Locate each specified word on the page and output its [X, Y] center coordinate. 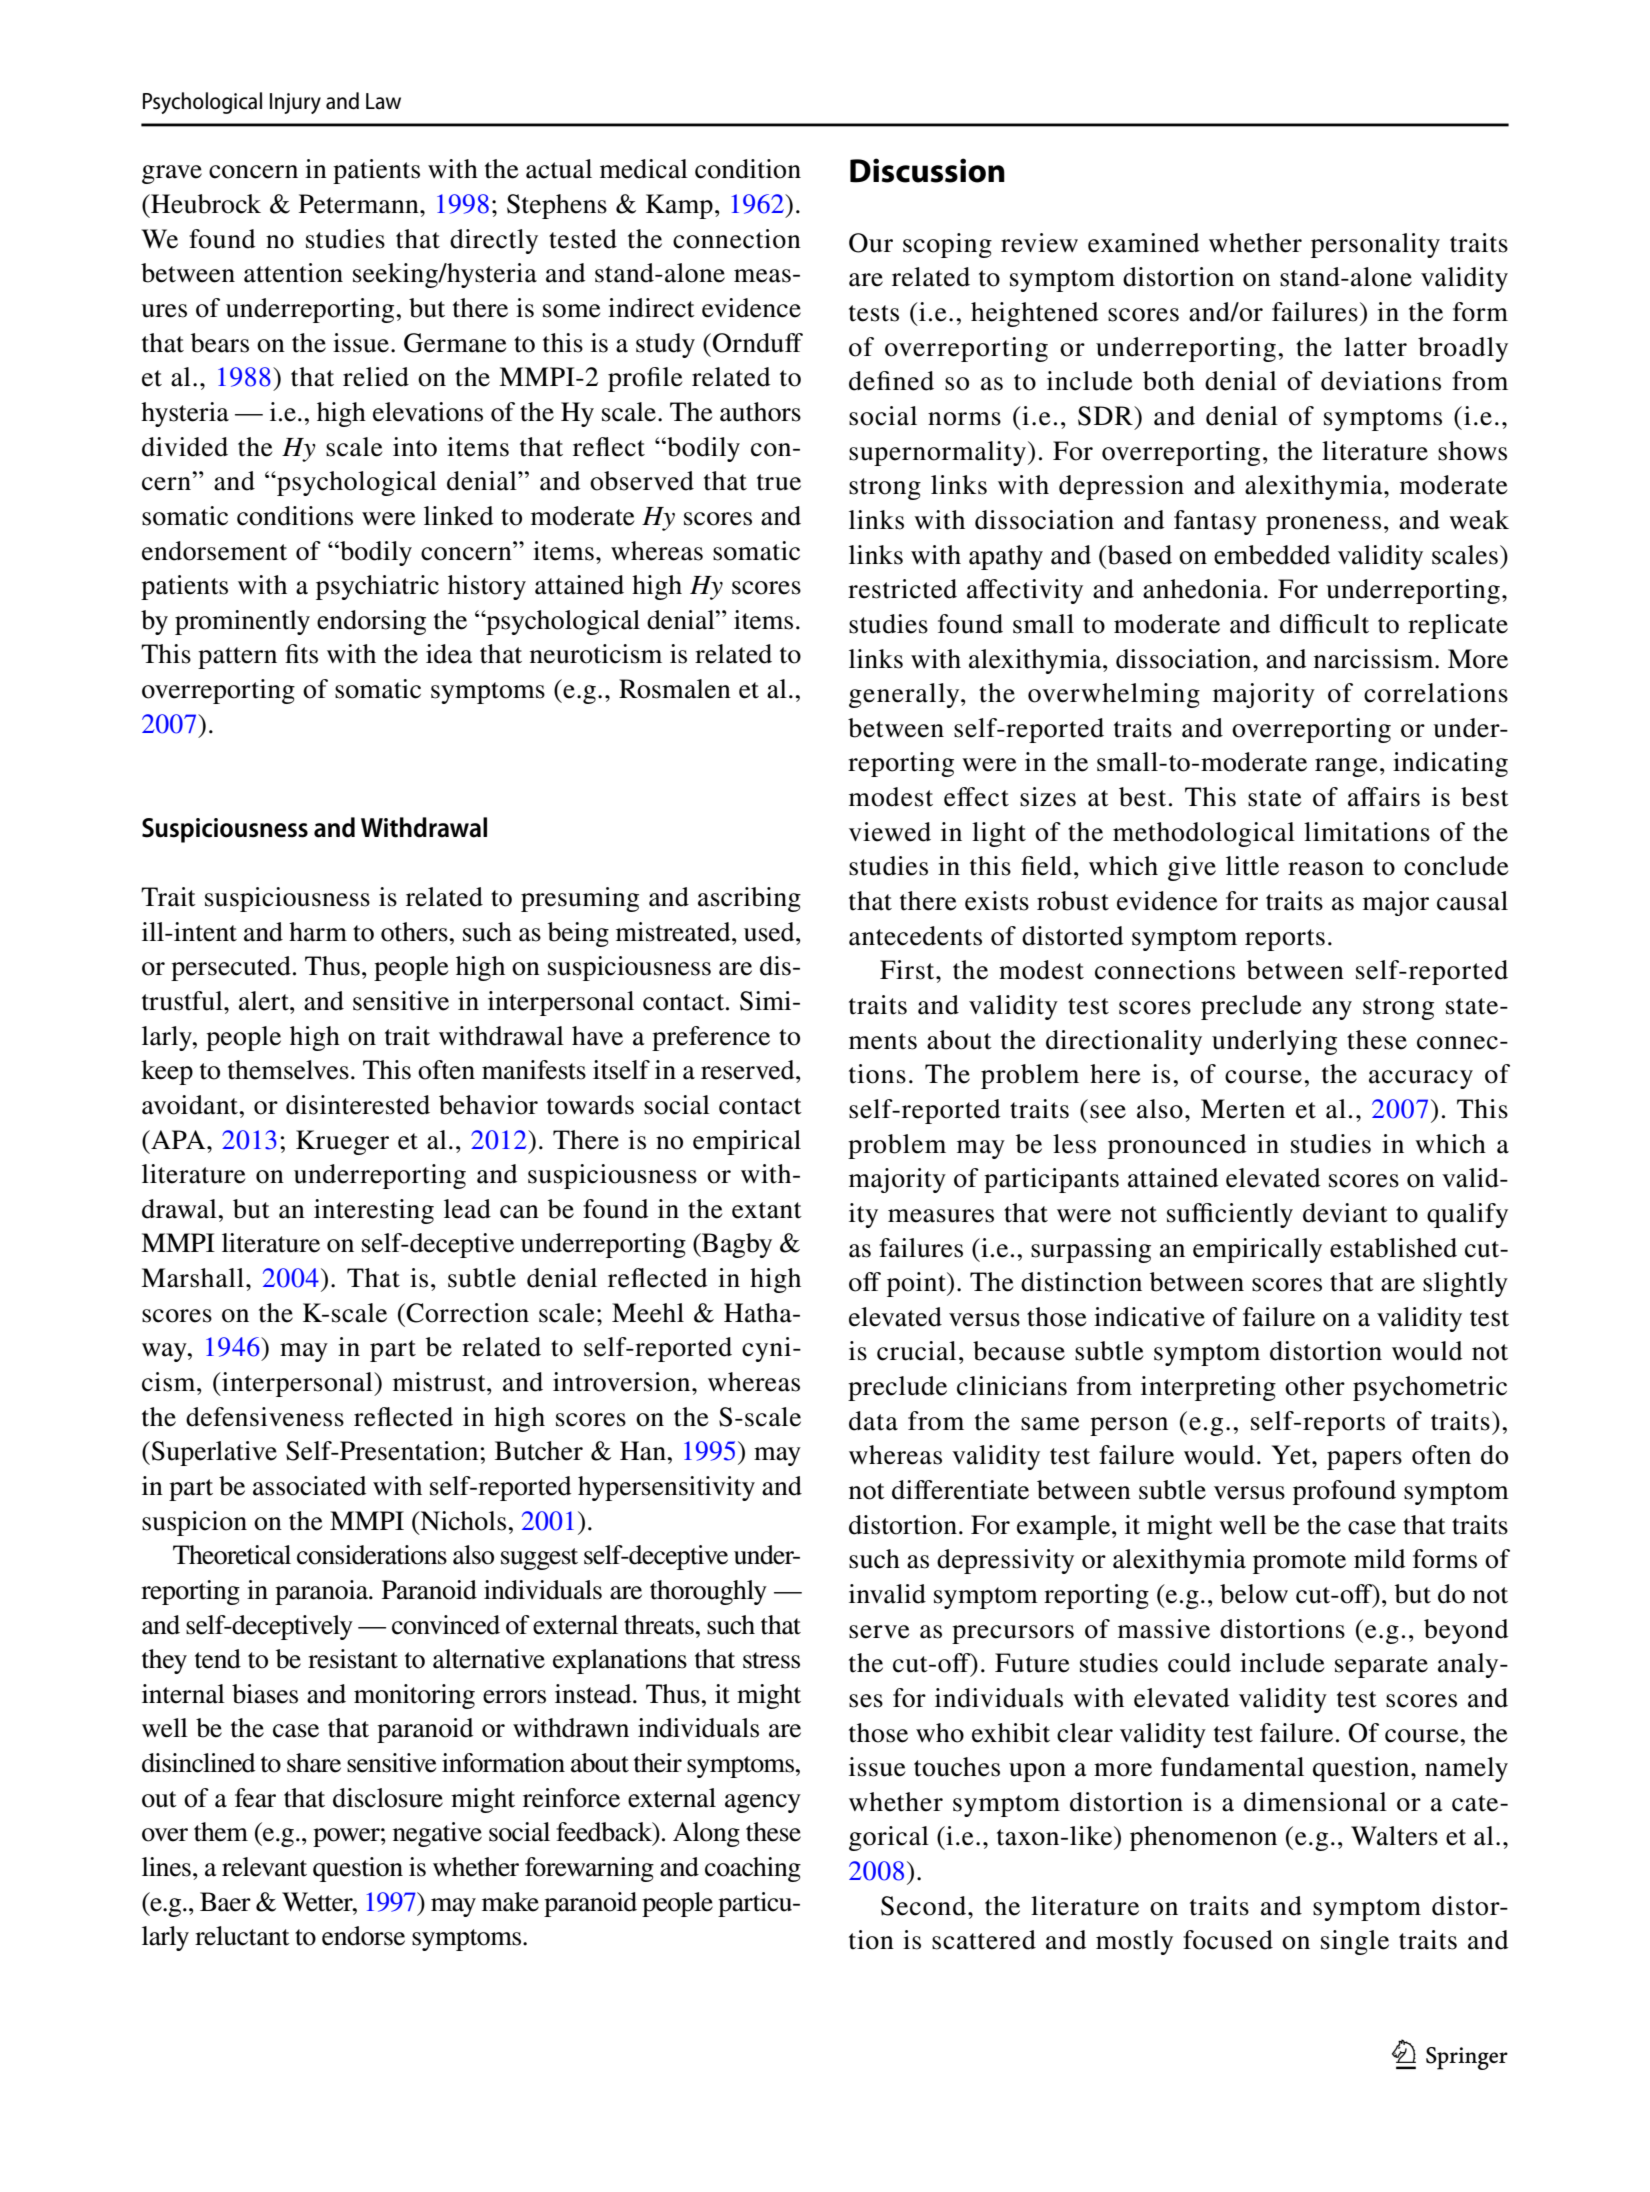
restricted [902, 589]
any [1332, 1010]
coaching [753, 1869]
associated [309, 1486]
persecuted [231, 968]
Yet [1292, 1455]
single [1355, 1942]
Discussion [927, 170]
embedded [1272, 555]
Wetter [318, 1902]
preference [711, 1038]
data [873, 1421]
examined [1143, 243]
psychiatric [377, 587]
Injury [295, 103]
